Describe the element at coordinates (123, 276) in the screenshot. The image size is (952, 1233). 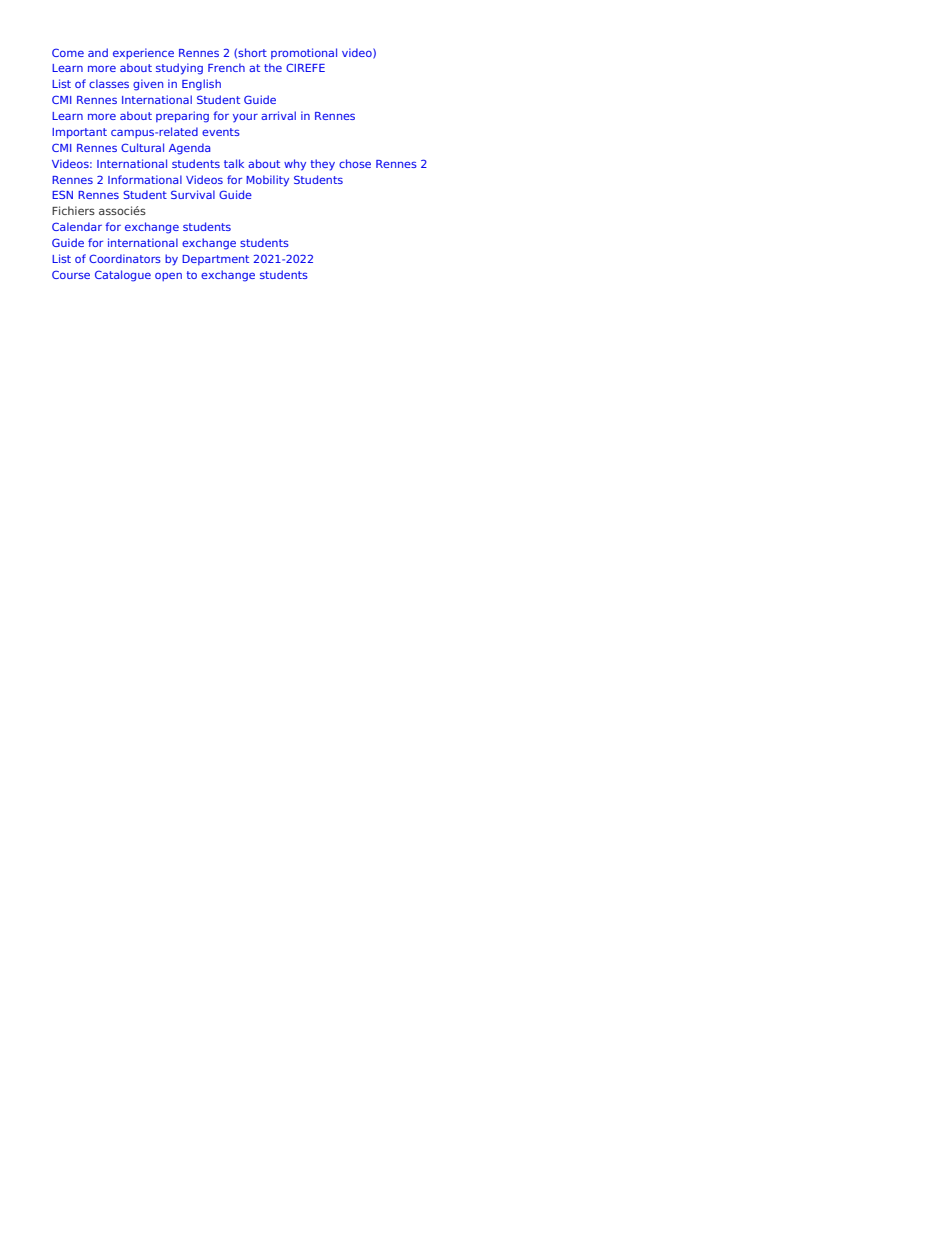
I see `Catalogue` at that location.
